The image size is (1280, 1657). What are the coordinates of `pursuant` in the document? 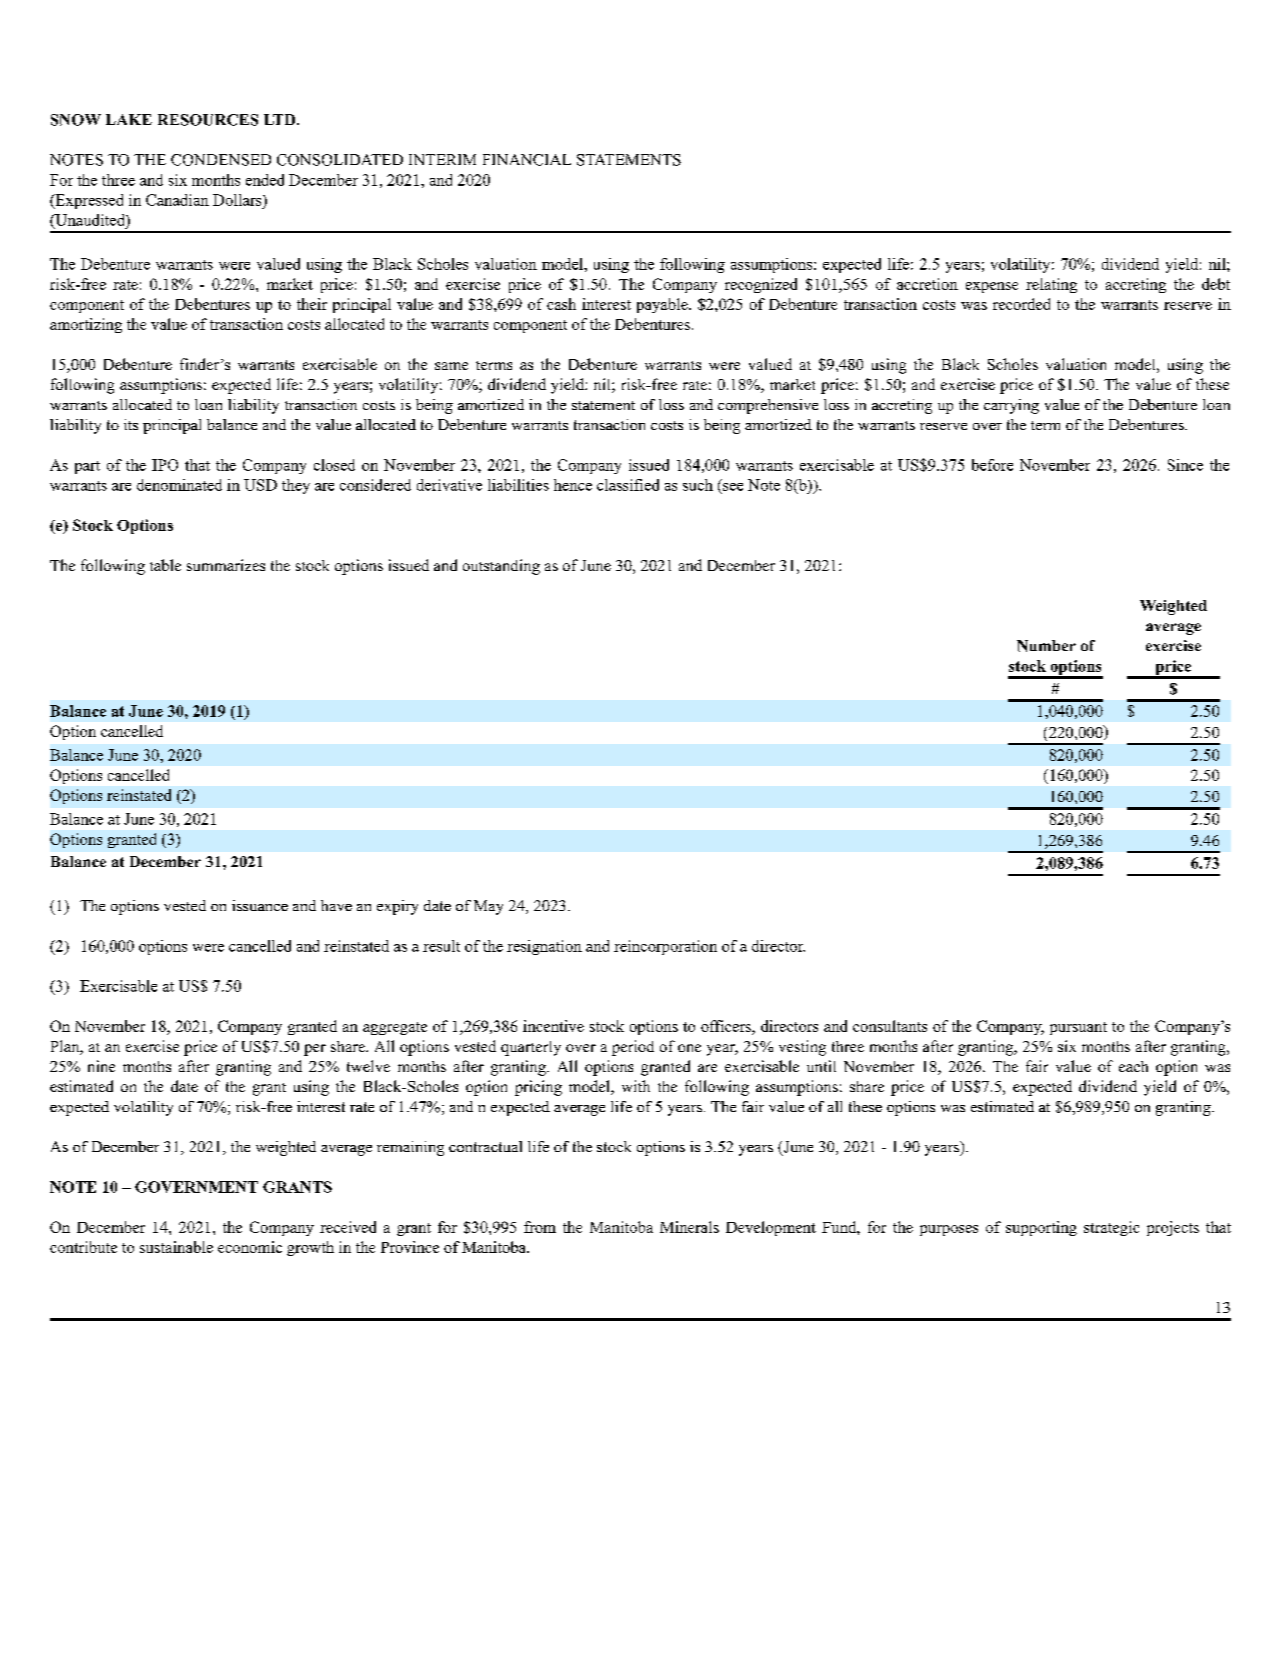 It's located at (1078, 1028).
